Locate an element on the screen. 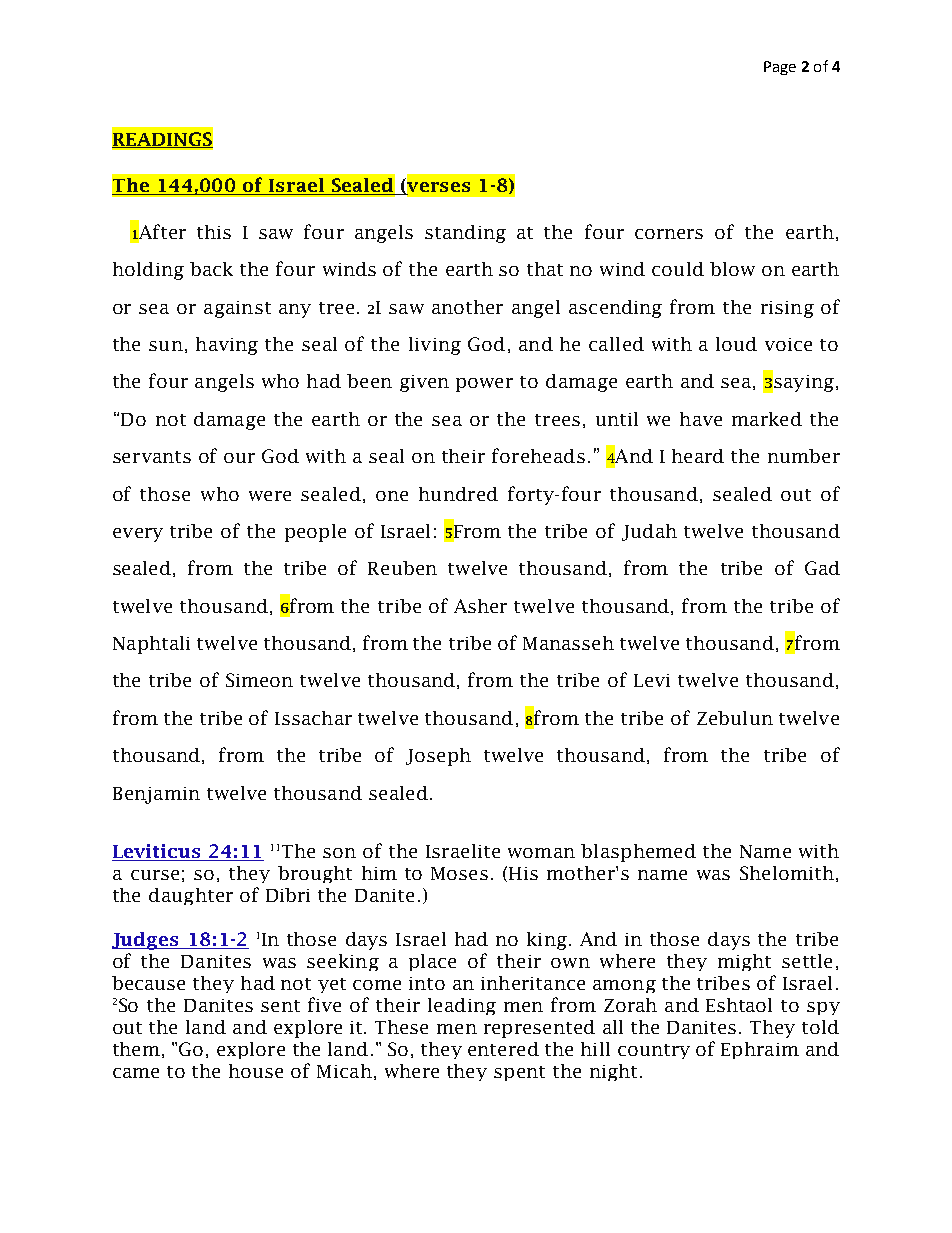 Image resolution: width=952 pixels, height=1233 pixels. power is located at coordinates (484, 385).
